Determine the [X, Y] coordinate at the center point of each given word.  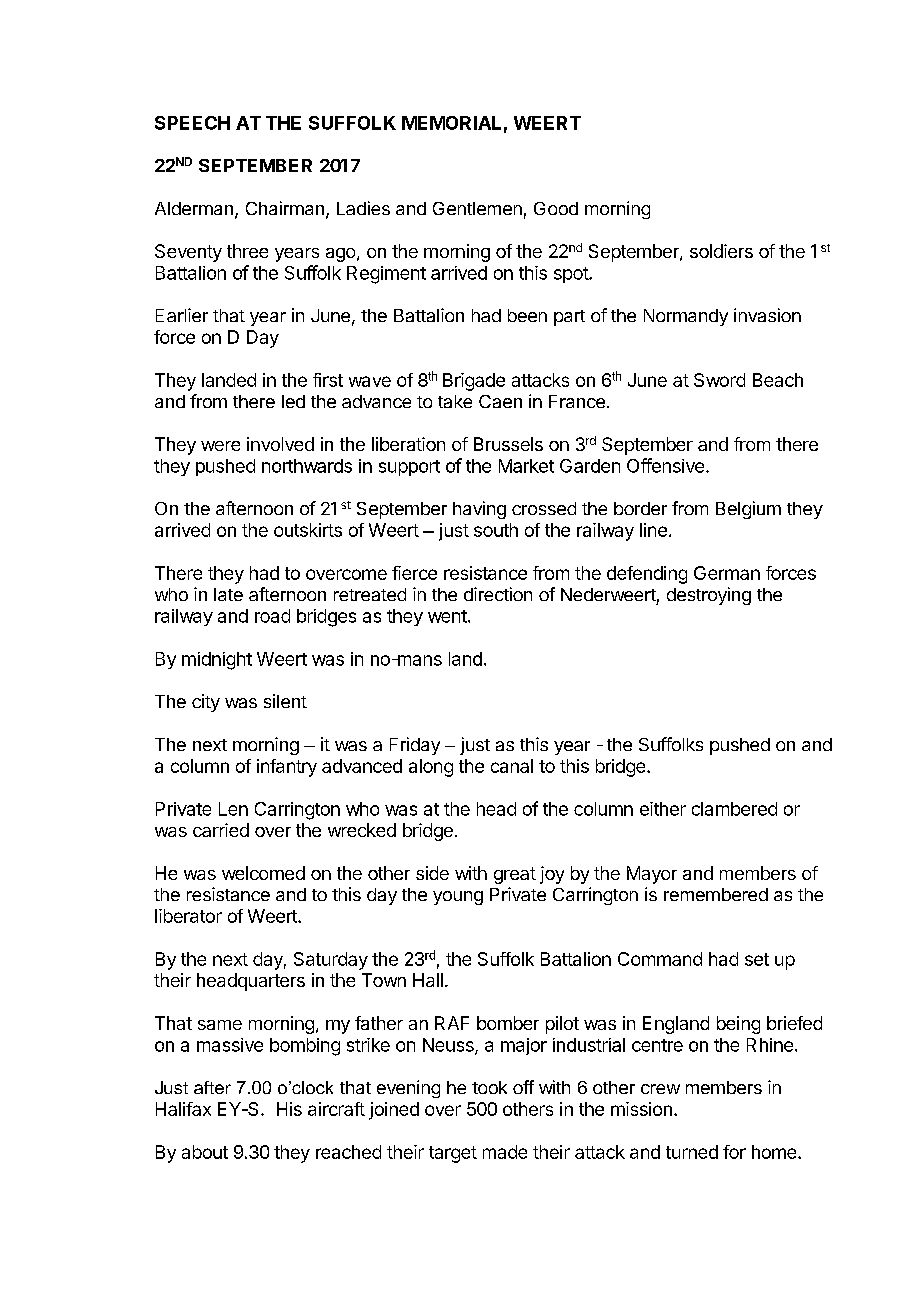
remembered [716, 894]
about [205, 1152]
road [272, 616]
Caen [500, 401]
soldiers [721, 251]
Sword [719, 380]
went [448, 616]
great [515, 875]
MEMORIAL [451, 123]
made [505, 1152]
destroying [709, 596]
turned [692, 1152]
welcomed [263, 873]
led [293, 401]
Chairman [285, 208]
